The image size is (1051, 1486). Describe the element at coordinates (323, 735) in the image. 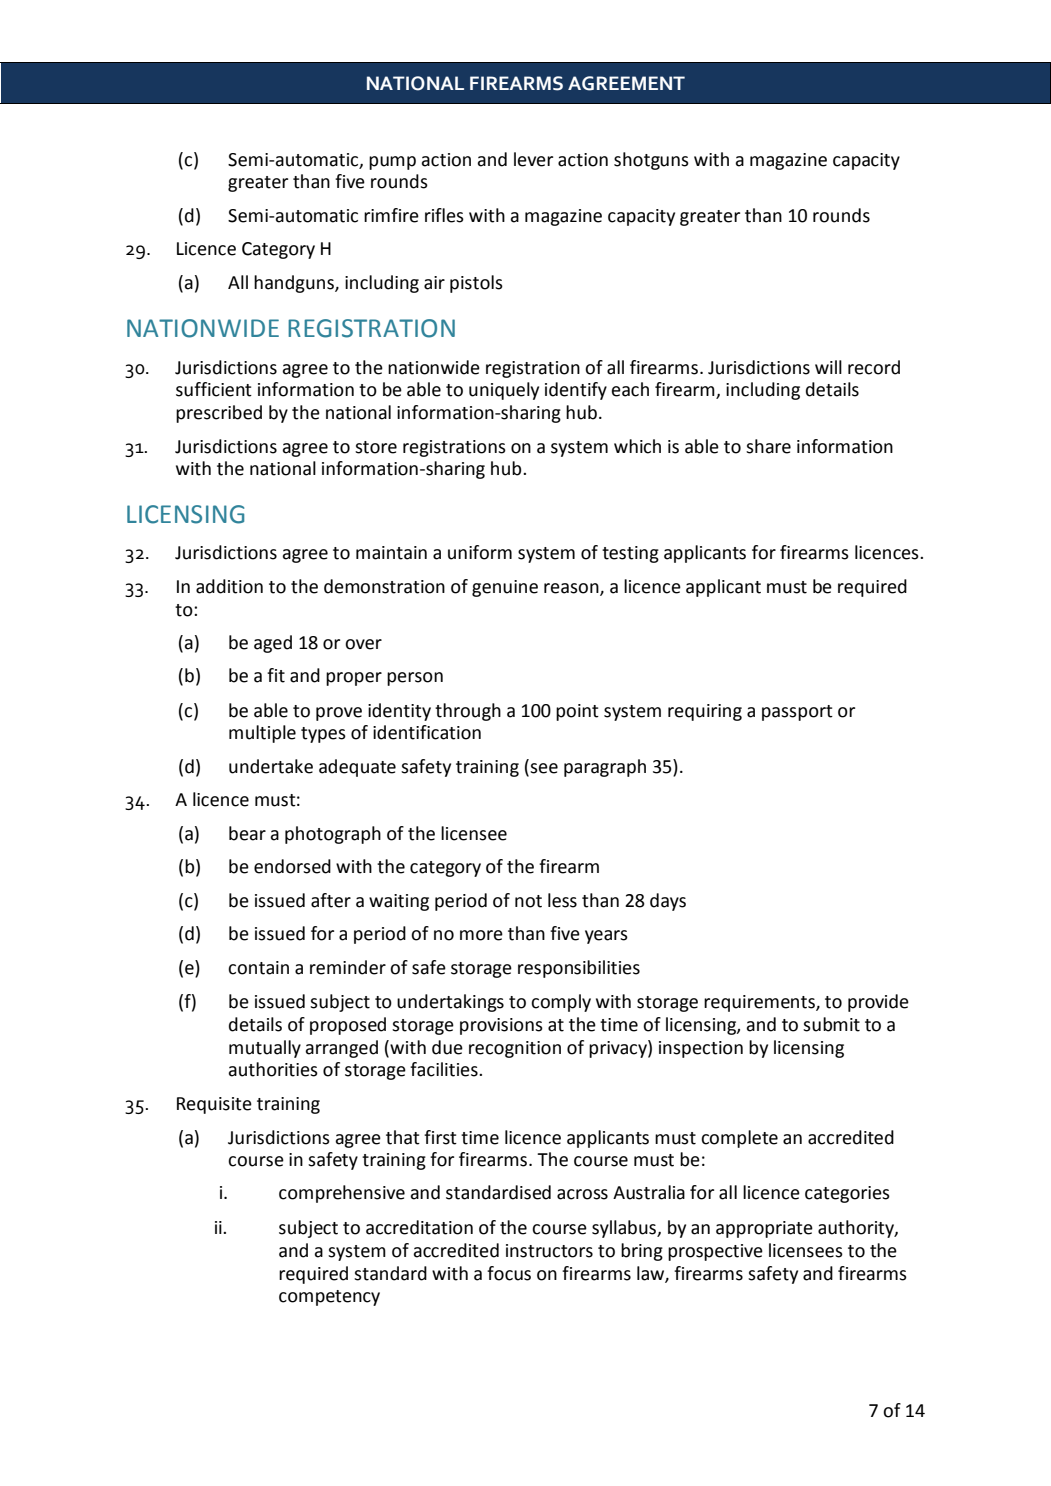

I see `types` at that location.
